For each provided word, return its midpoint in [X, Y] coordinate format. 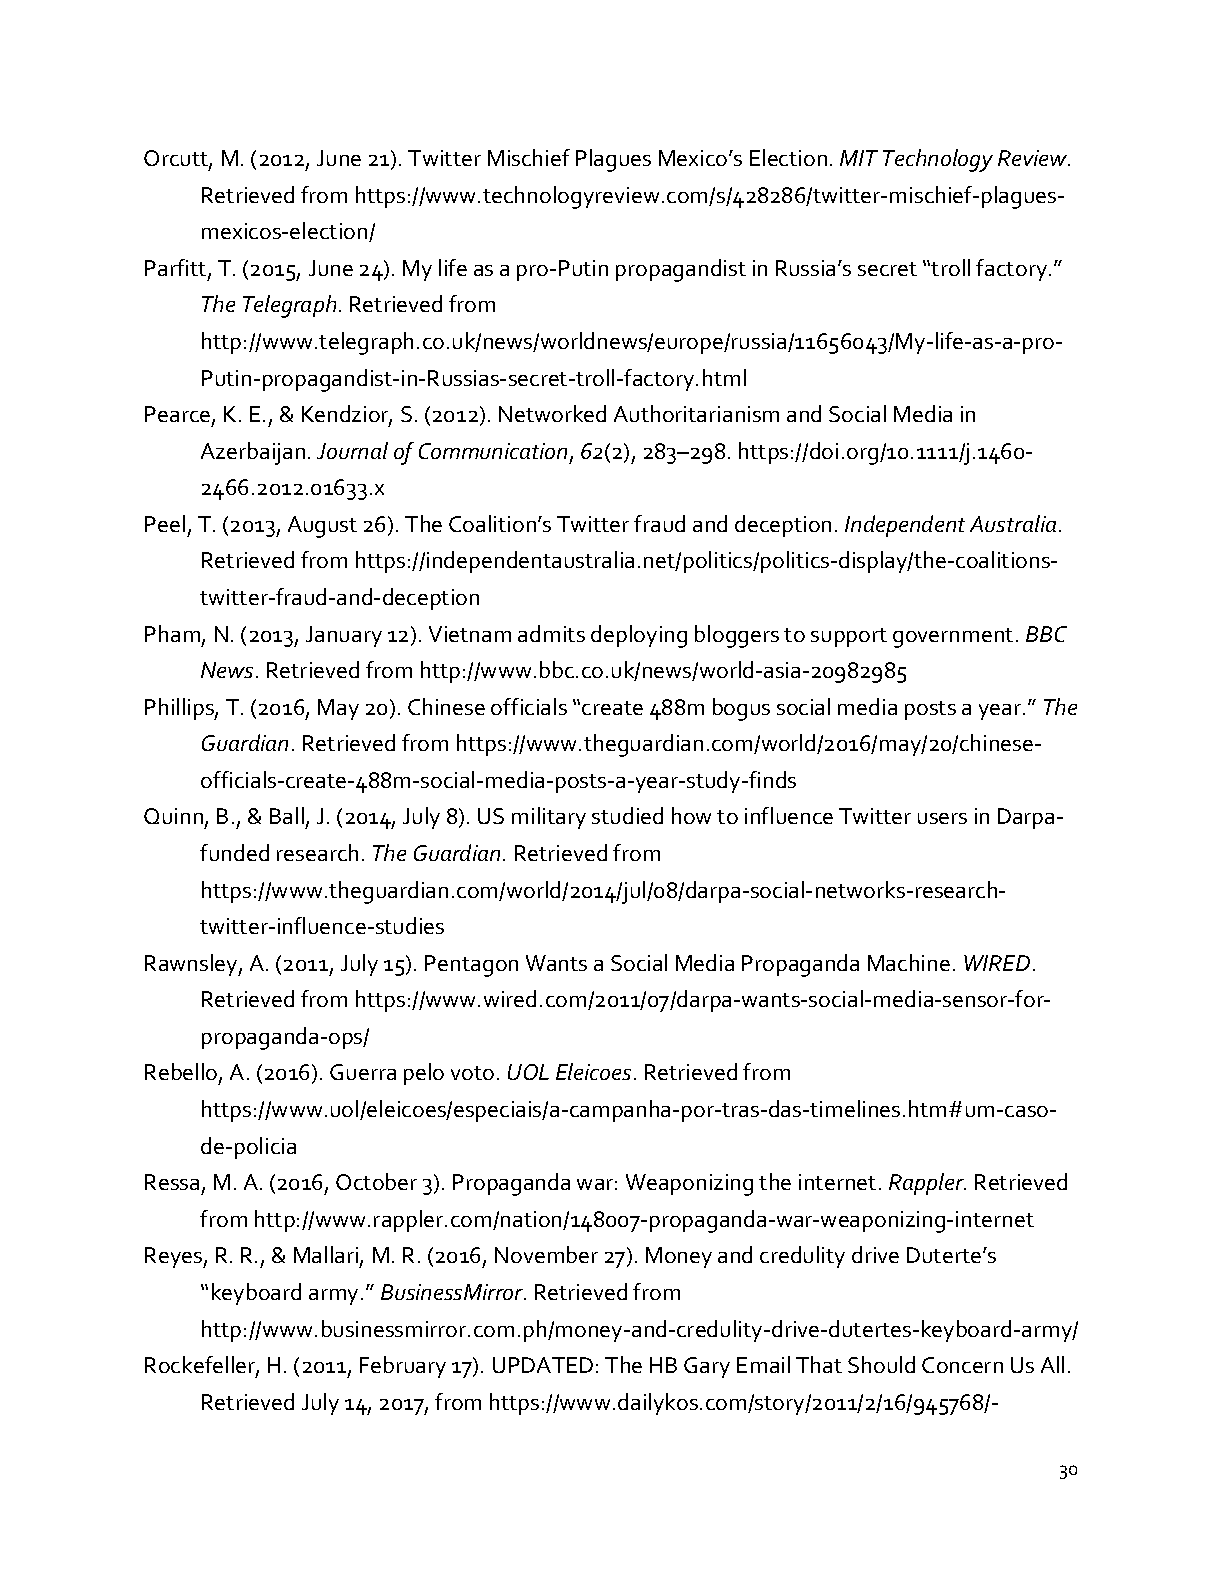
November [546, 1254]
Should [881, 1364]
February [403, 1367]
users [942, 818]
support [849, 637]
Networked [552, 413]
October [376, 1181]
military [549, 818]
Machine [909, 962]
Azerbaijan [253, 453]
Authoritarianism [696, 413]
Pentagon [471, 966]
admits [551, 633]
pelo [424, 1074]
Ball [287, 815]
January [344, 636]
